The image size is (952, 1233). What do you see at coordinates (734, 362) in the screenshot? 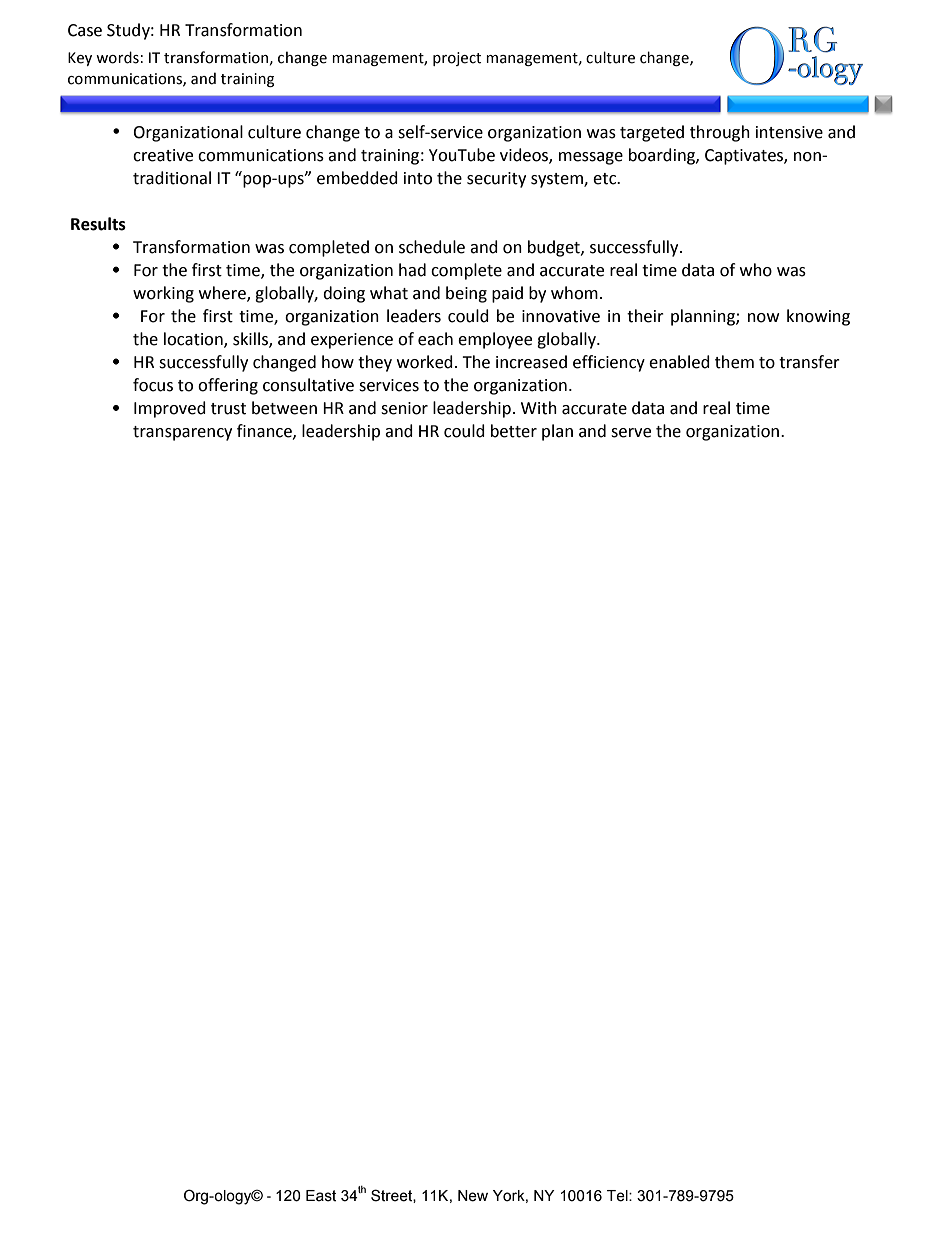
I see `them` at bounding box center [734, 362].
